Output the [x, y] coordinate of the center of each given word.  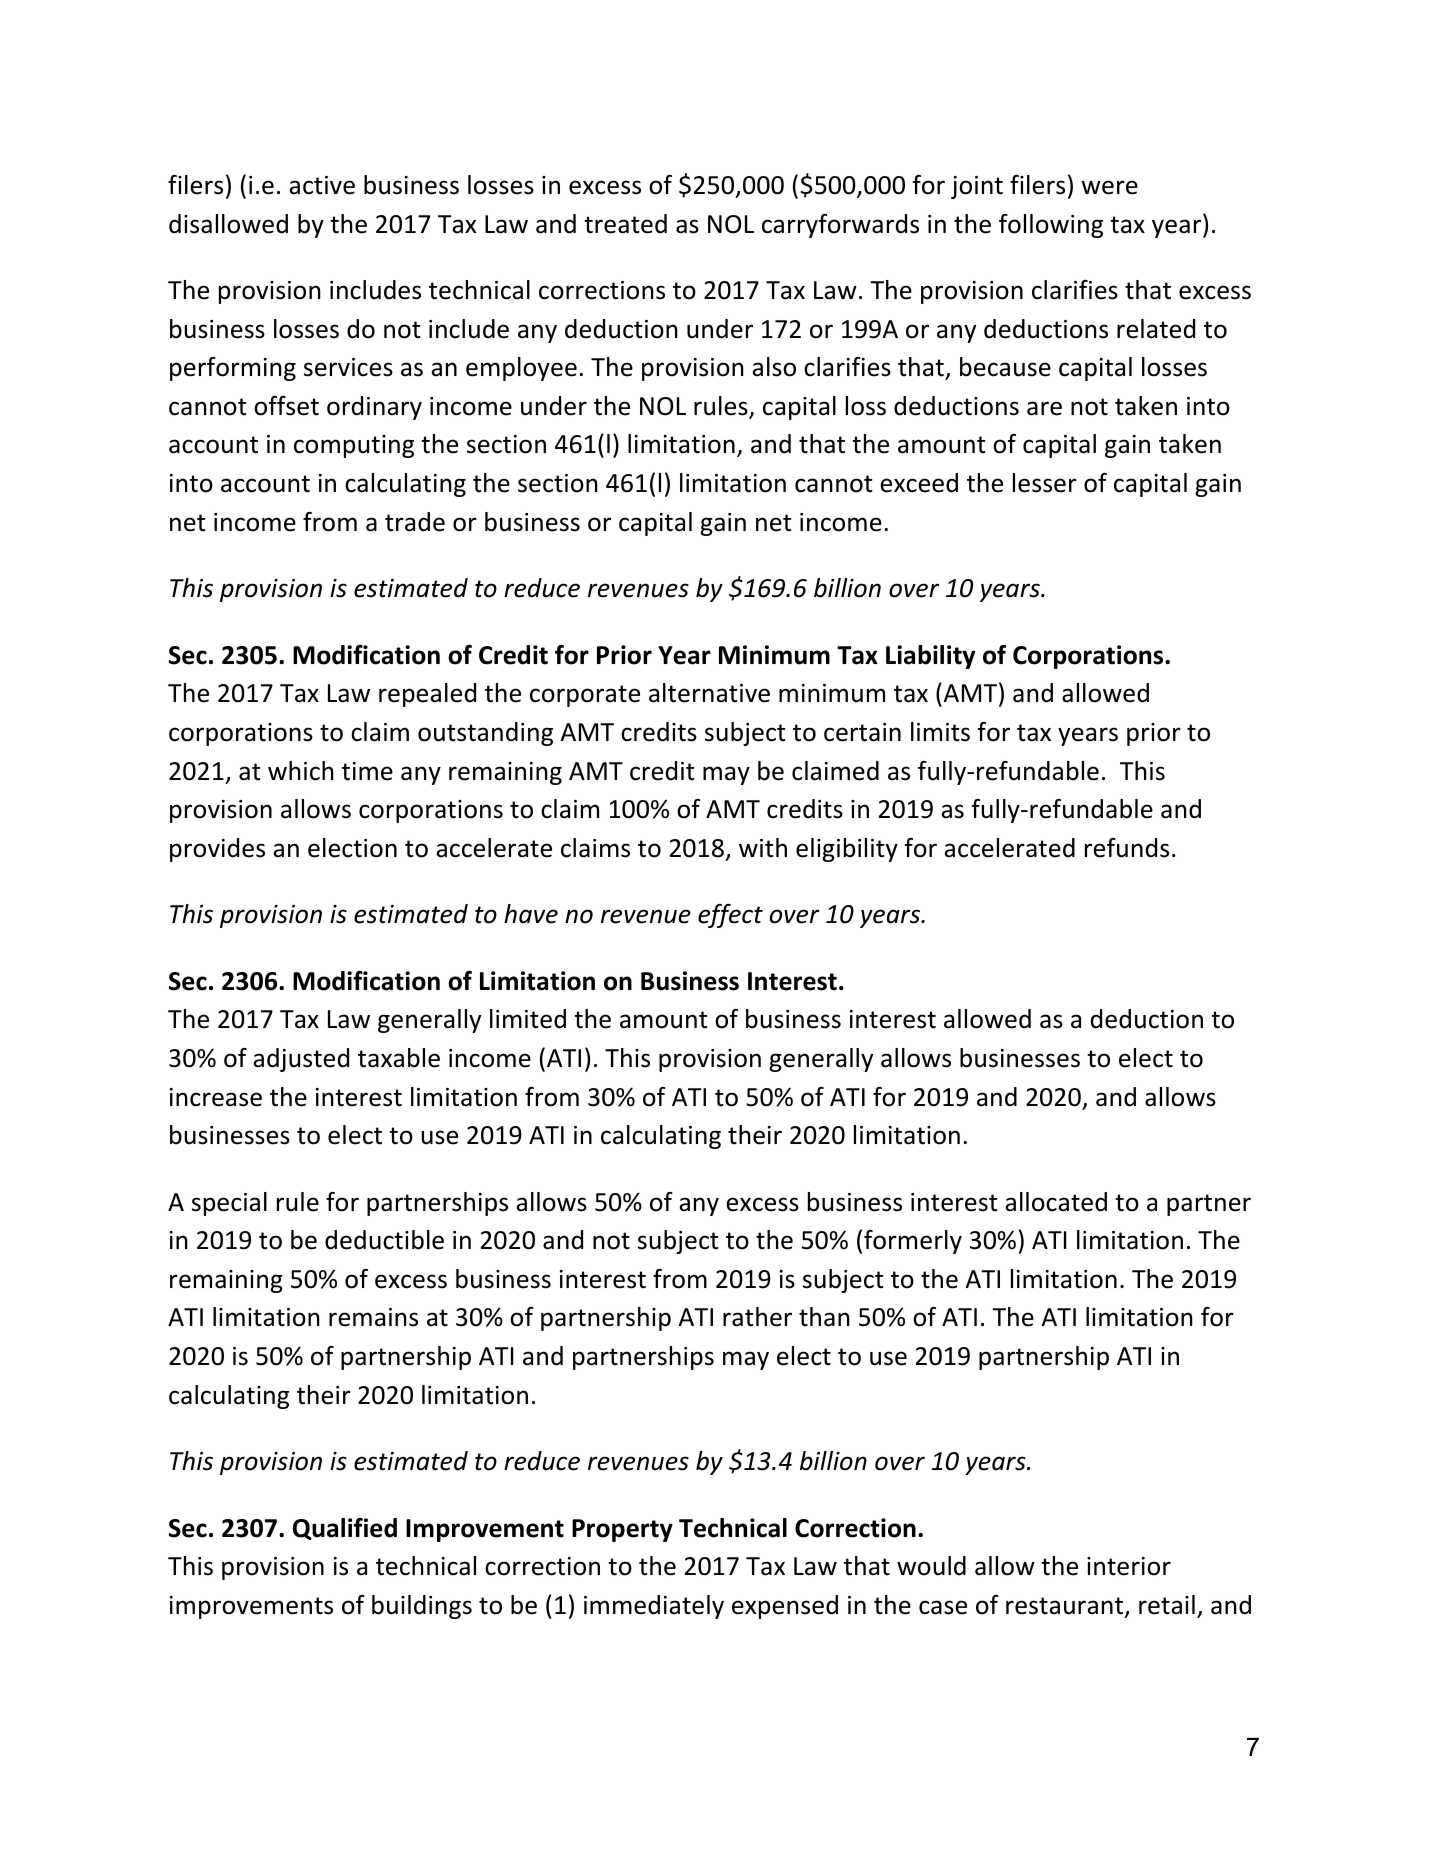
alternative [709, 693]
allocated [1056, 1202]
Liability [930, 657]
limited [528, 1019]
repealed [427, 695]
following [1051, 226]
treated [625, 224]
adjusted [301, 1060]
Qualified [345, 1529]
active [322, 185]
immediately [654, 1607]
